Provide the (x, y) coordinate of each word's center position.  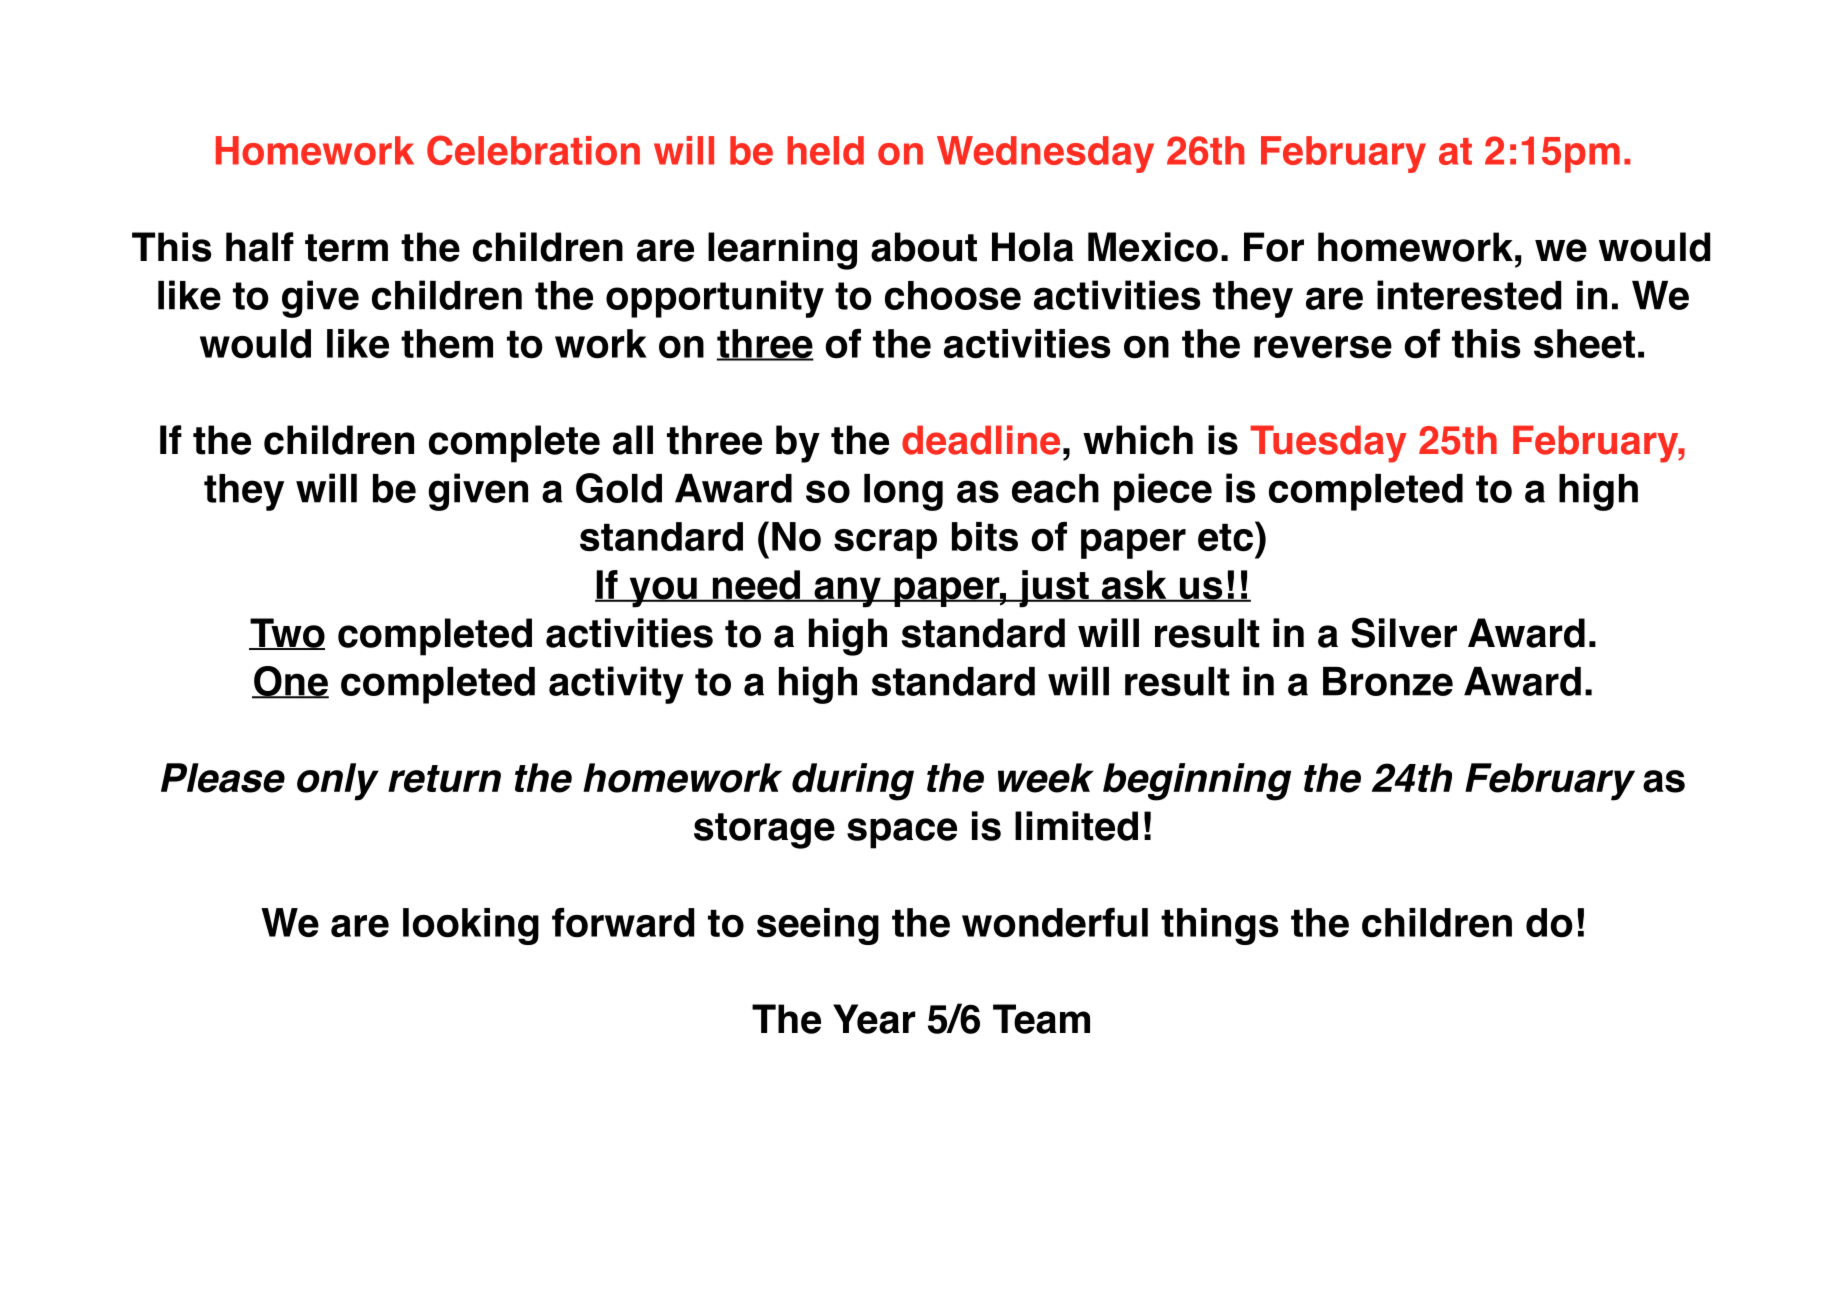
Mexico (1153, 247)
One (290, 682)
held (825, 150)
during (853, 782)
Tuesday (1328, 444)
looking (471, 926)
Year (874, 1019)
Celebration (533, 150)
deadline (981, 440)
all (633, 440)
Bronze (1388, 681)
